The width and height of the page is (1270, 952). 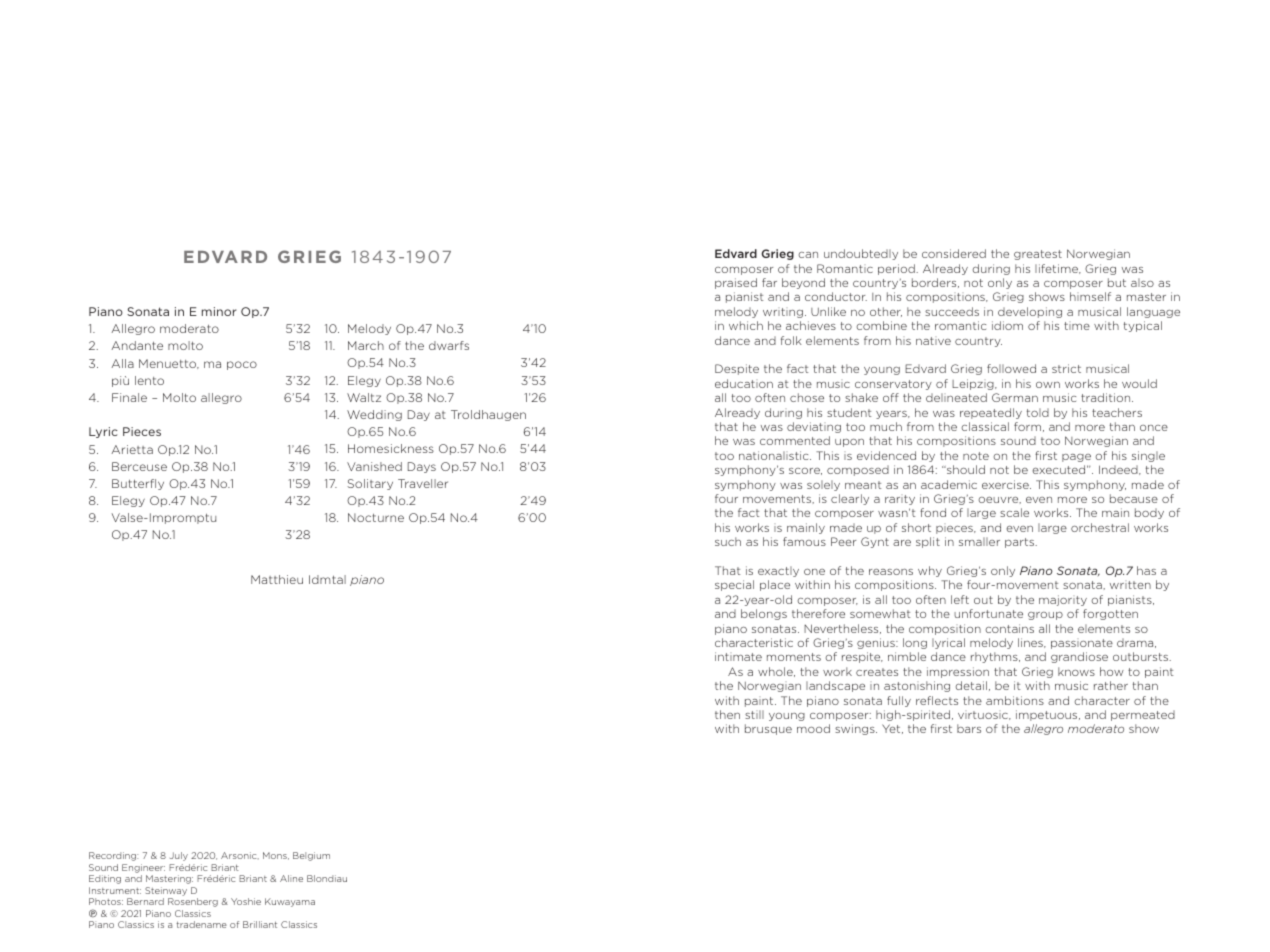 I want to click on ambitions, so click(x=1015, y=700).
